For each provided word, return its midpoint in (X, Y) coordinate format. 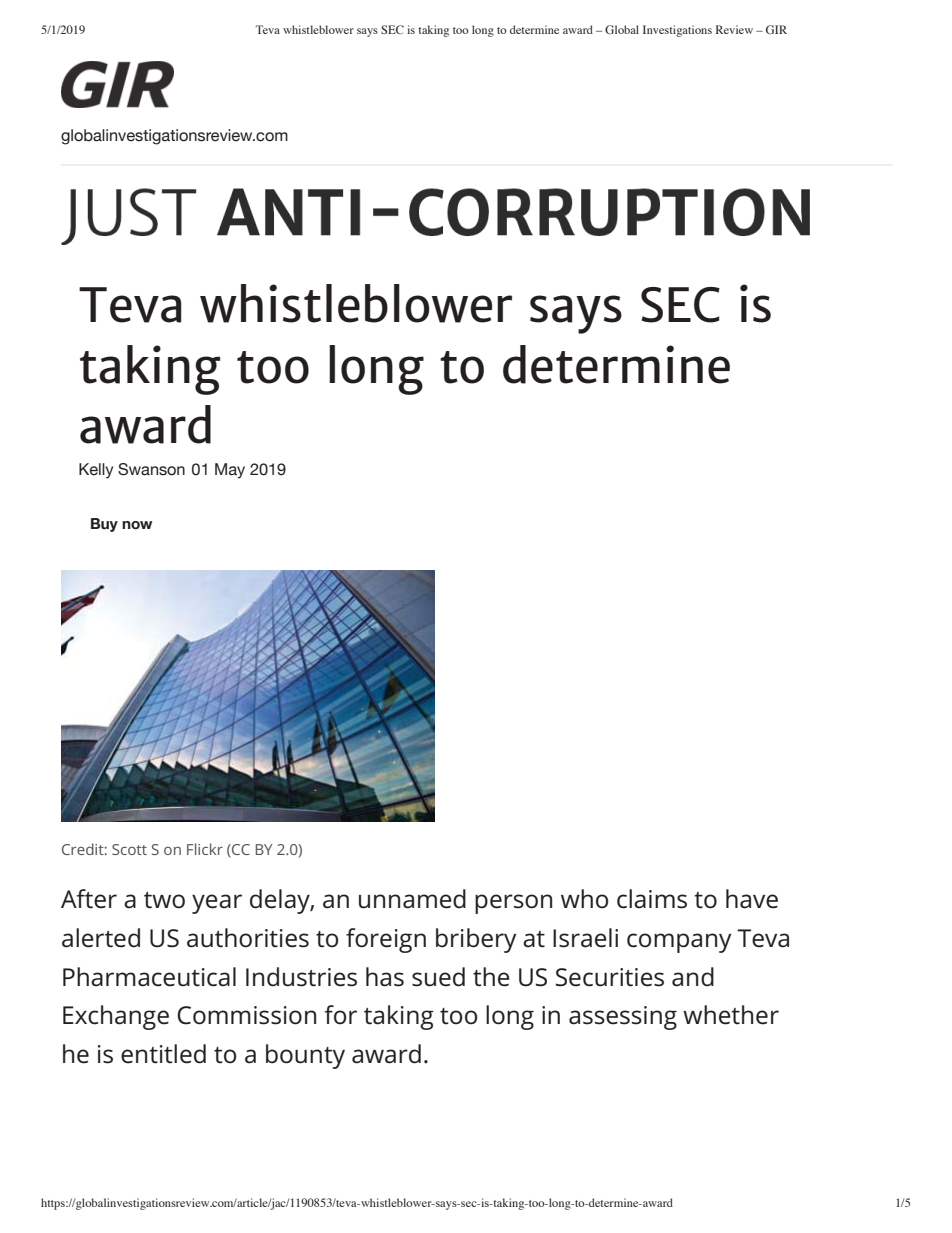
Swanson (151, 469)
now (137, 525)
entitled (163, 1054)
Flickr (205, 849)
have (752, 899)
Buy (104, 525)
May (230, 471)
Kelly (96, 471)
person (513, 904)
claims (652, 899)
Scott (129, 849)
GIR (776, 29)
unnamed (412, 899)
